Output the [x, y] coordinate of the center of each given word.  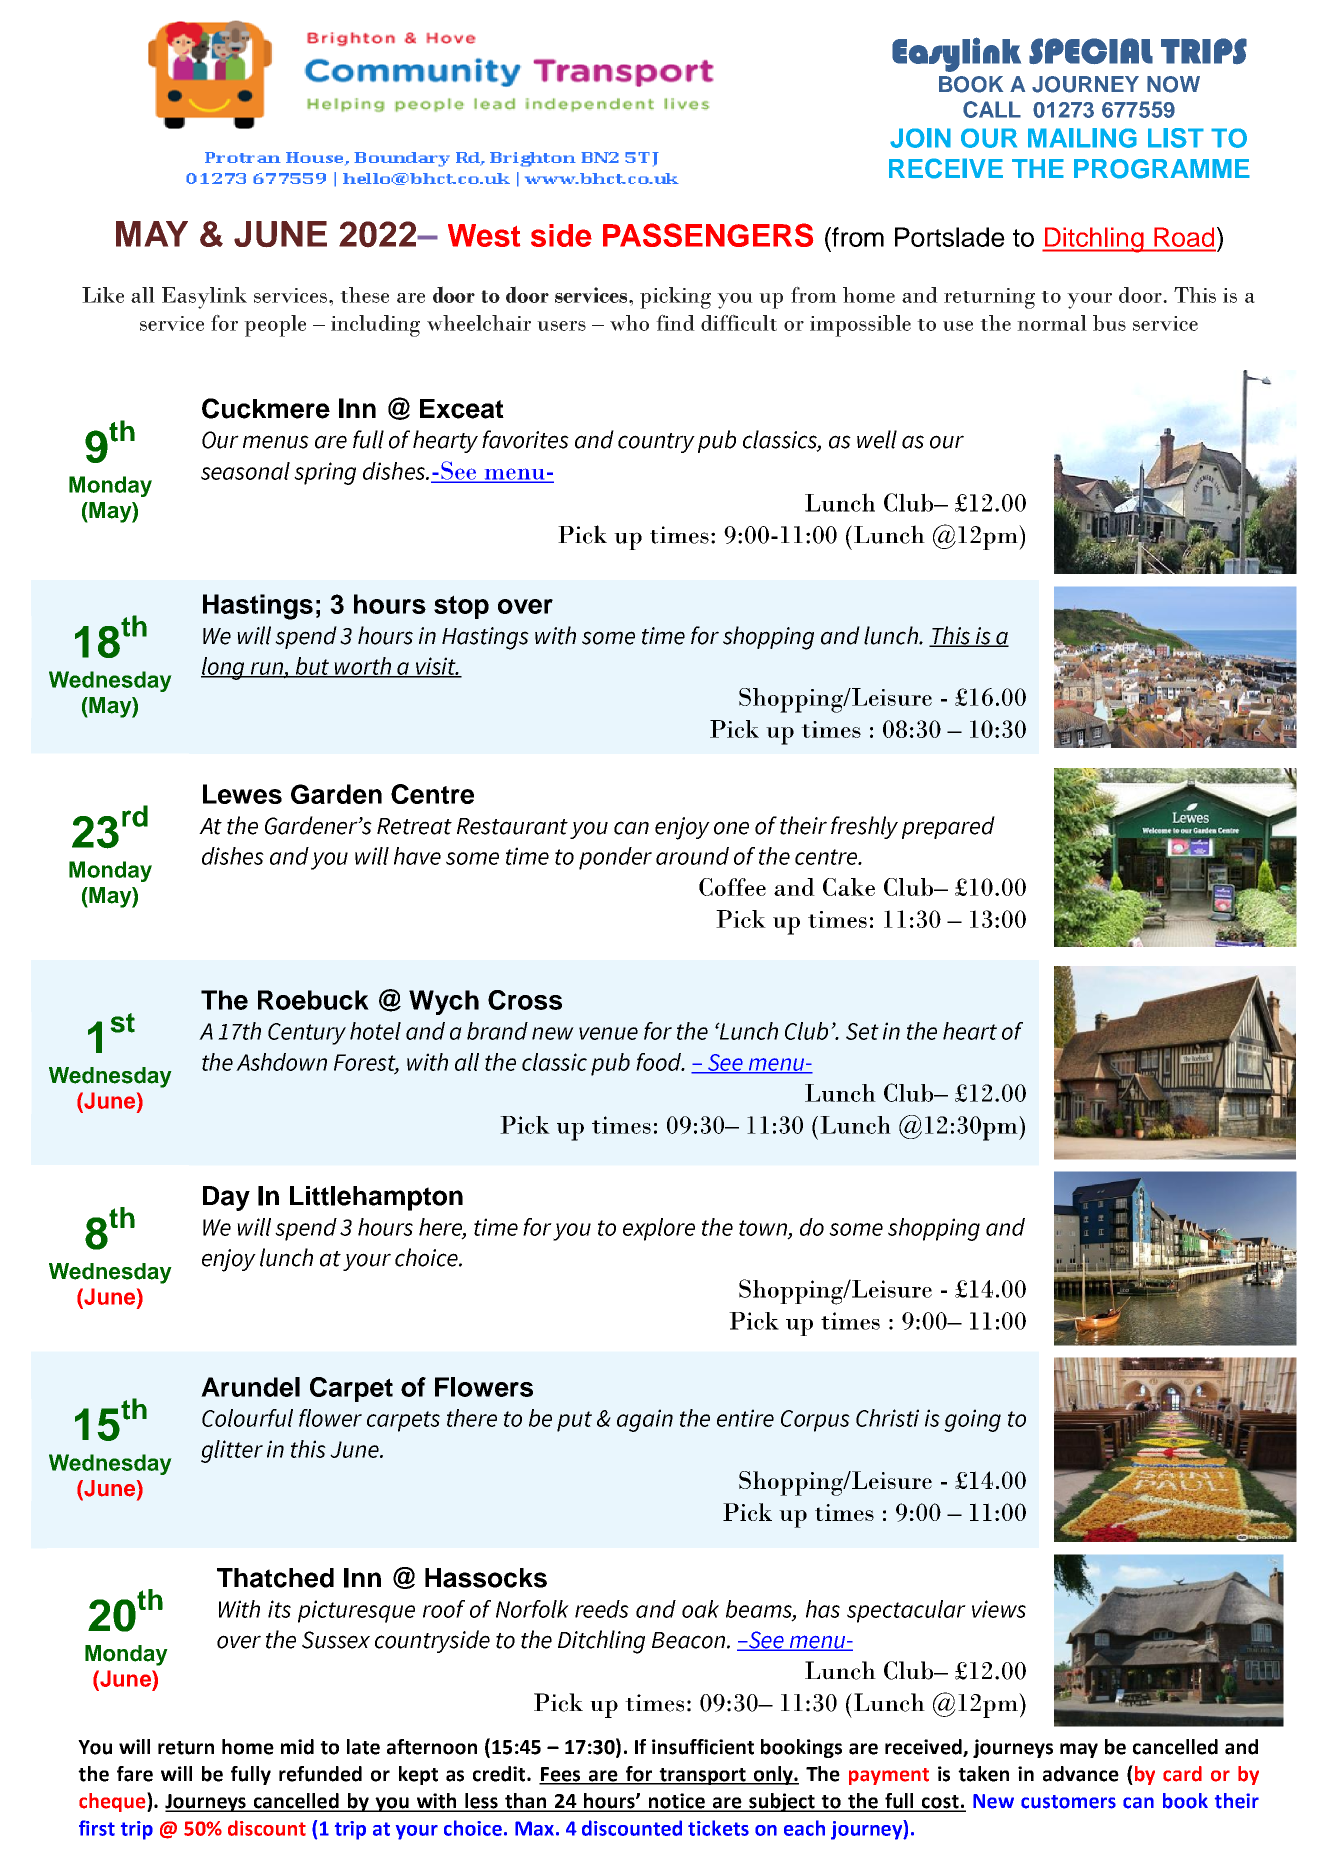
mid [297, 1747]
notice [677, 1802]
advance [1081, 1774]
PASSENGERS [708, 235]
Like [103, 295]
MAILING [1082, 138]
